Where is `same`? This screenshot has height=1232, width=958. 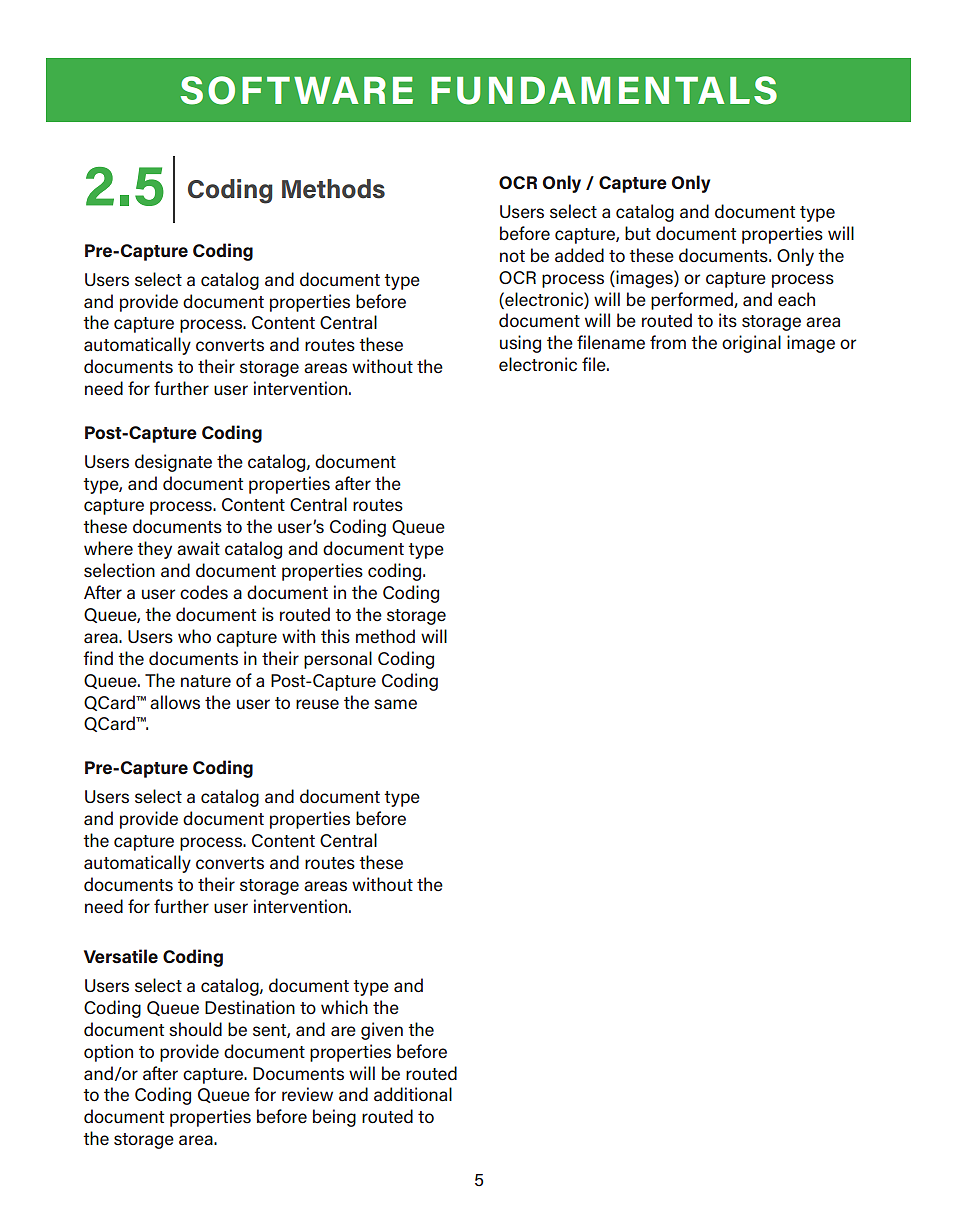
same is located at coordinates (395, 704).
